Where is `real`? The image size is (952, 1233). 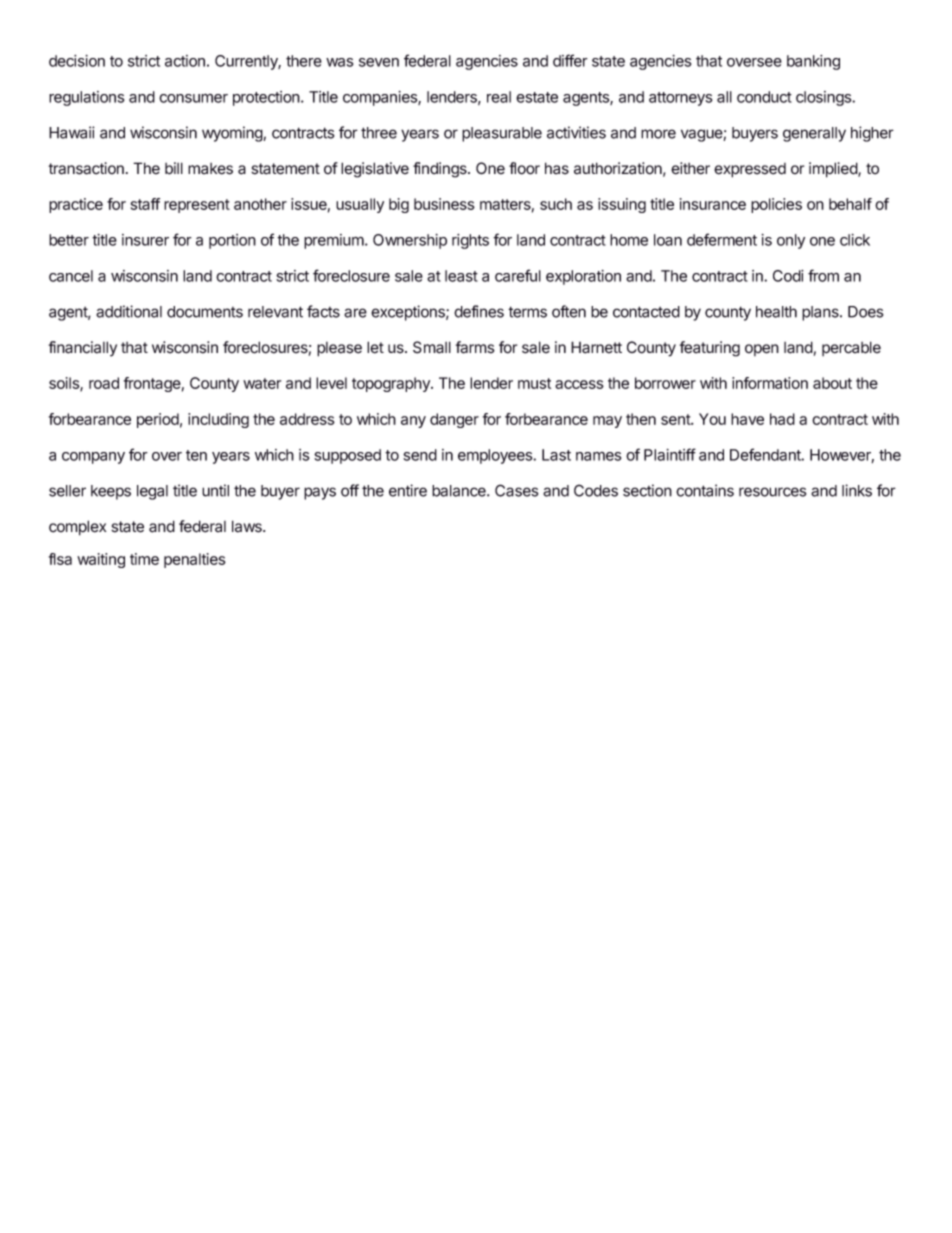 real is located at coordinates (499, 97).
